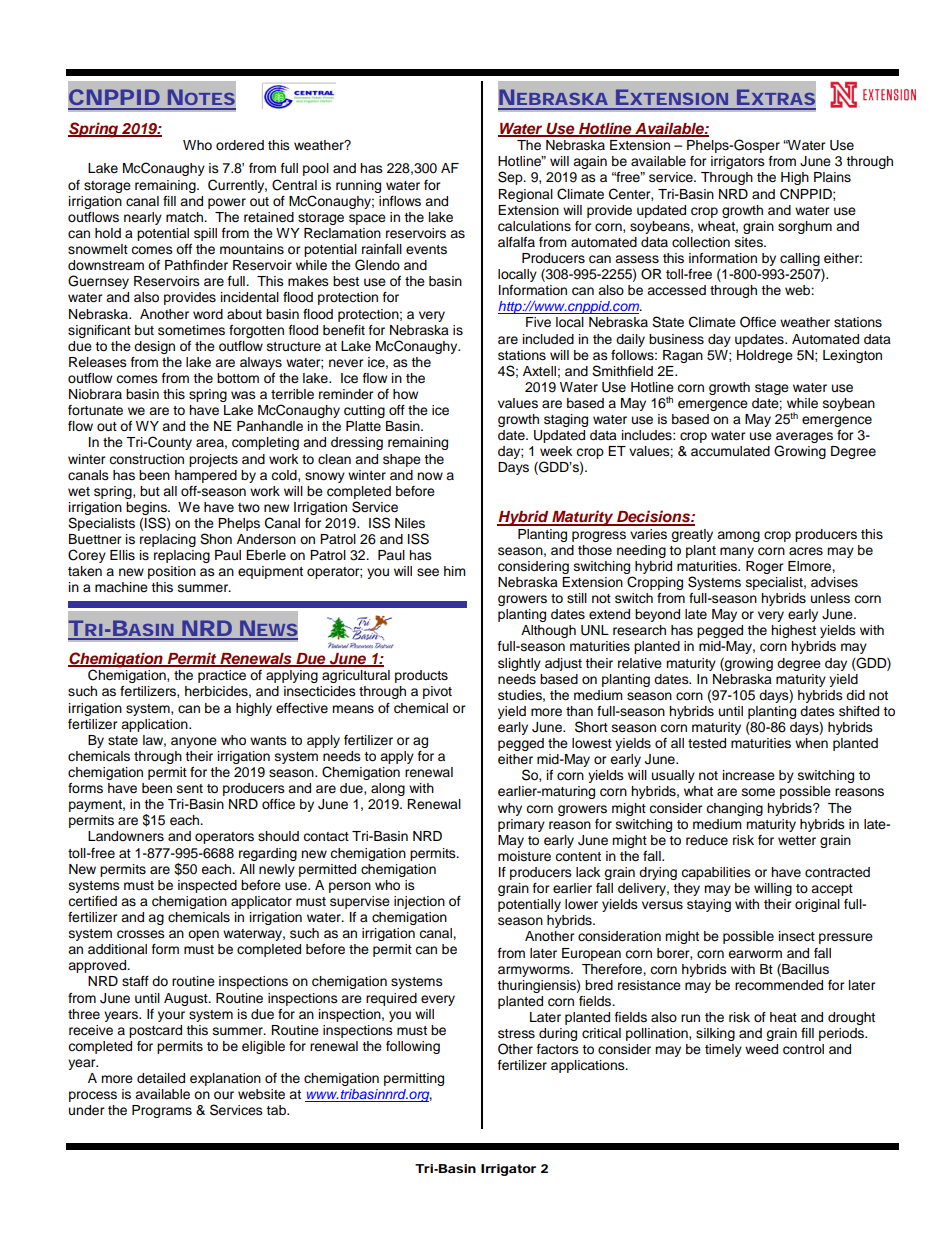  I want to click on why, so click(510, 809).
